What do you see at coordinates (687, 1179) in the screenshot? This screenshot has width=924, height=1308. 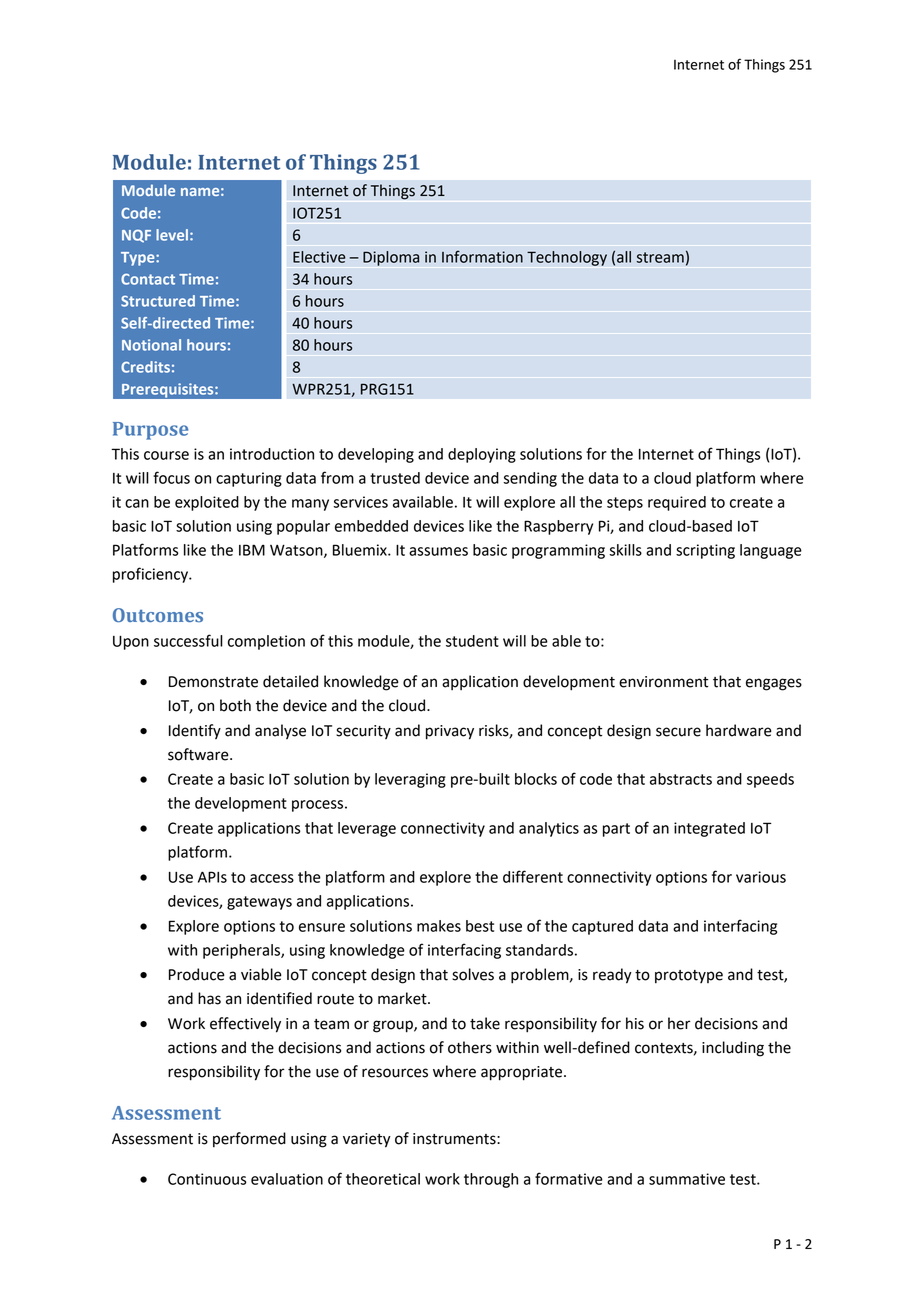 I see `summative` at bounding box center [687, 1179].
